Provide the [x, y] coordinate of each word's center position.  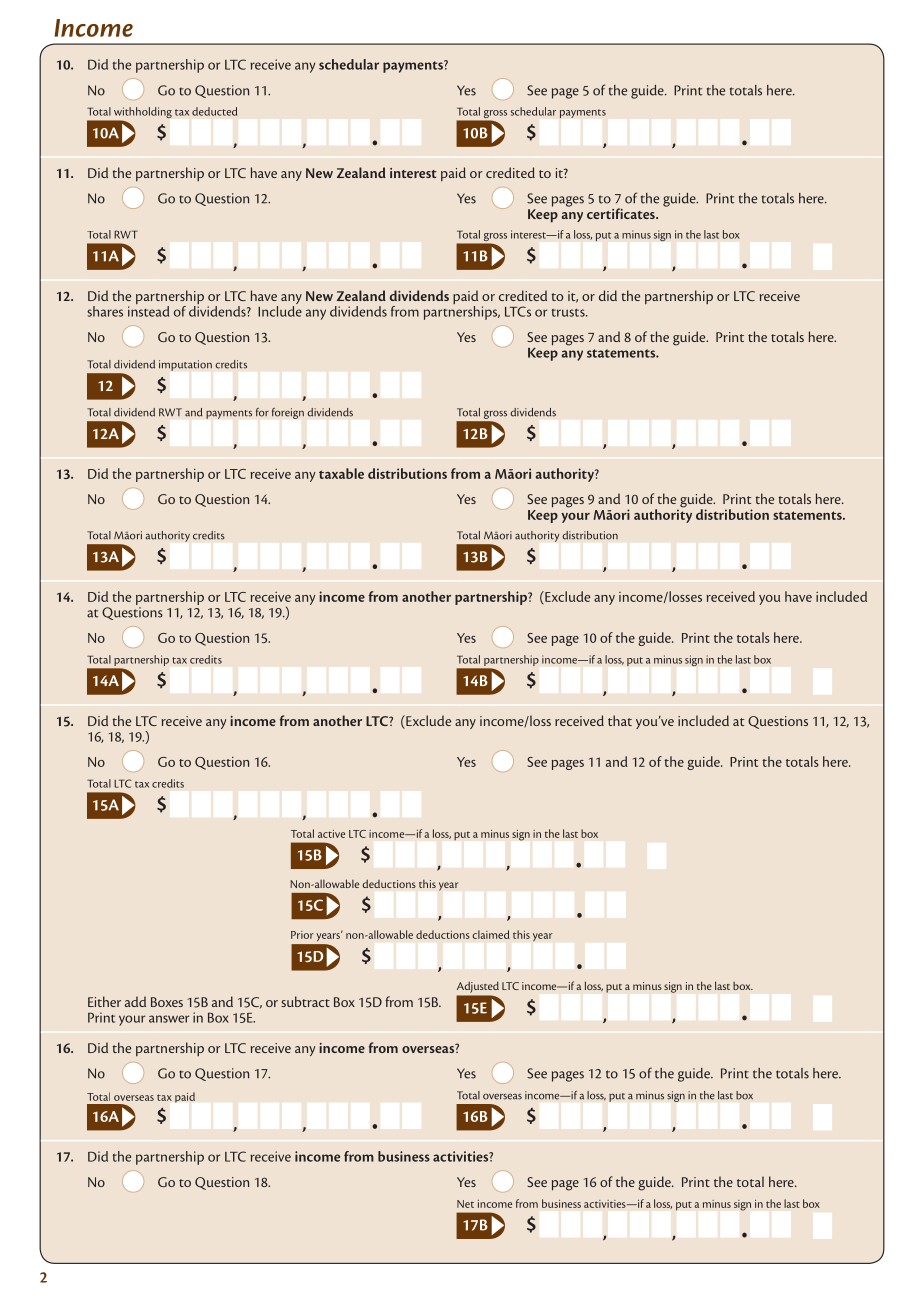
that [620, 720]
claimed [491, 934]
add [135, 1001]
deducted [214, 111]
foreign [288, 413]
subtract [305, 1001]
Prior [302, 935]
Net [465, 1204]
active [331, 834]
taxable [341, 473]
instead [148, 310]
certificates [622, 213]
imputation [185, 365]
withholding [142, 114]
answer [169, 1019]
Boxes [167, 1002]
